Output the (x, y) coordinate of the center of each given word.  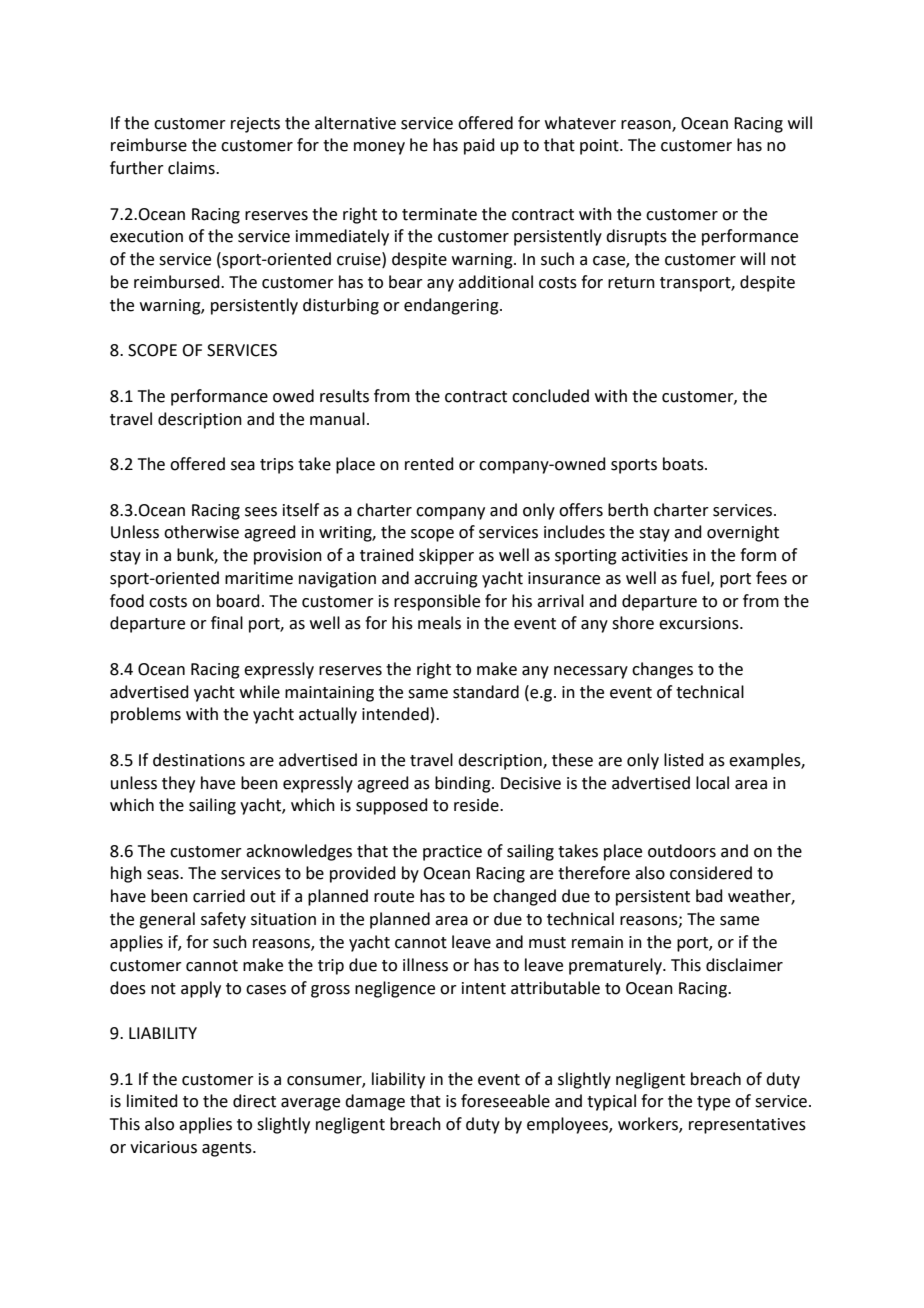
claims (192, 168)
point (600, 147)
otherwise (201, 532)
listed (684, 760)
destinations (199, 760)
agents (228, 1149)
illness (425, 965)
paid (479, 146)
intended (395, 714)
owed (293, 396)
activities (654, 555)
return (631, 283)
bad (709, 896)
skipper (446, 556)
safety (223, 920)
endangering (452, 306)
